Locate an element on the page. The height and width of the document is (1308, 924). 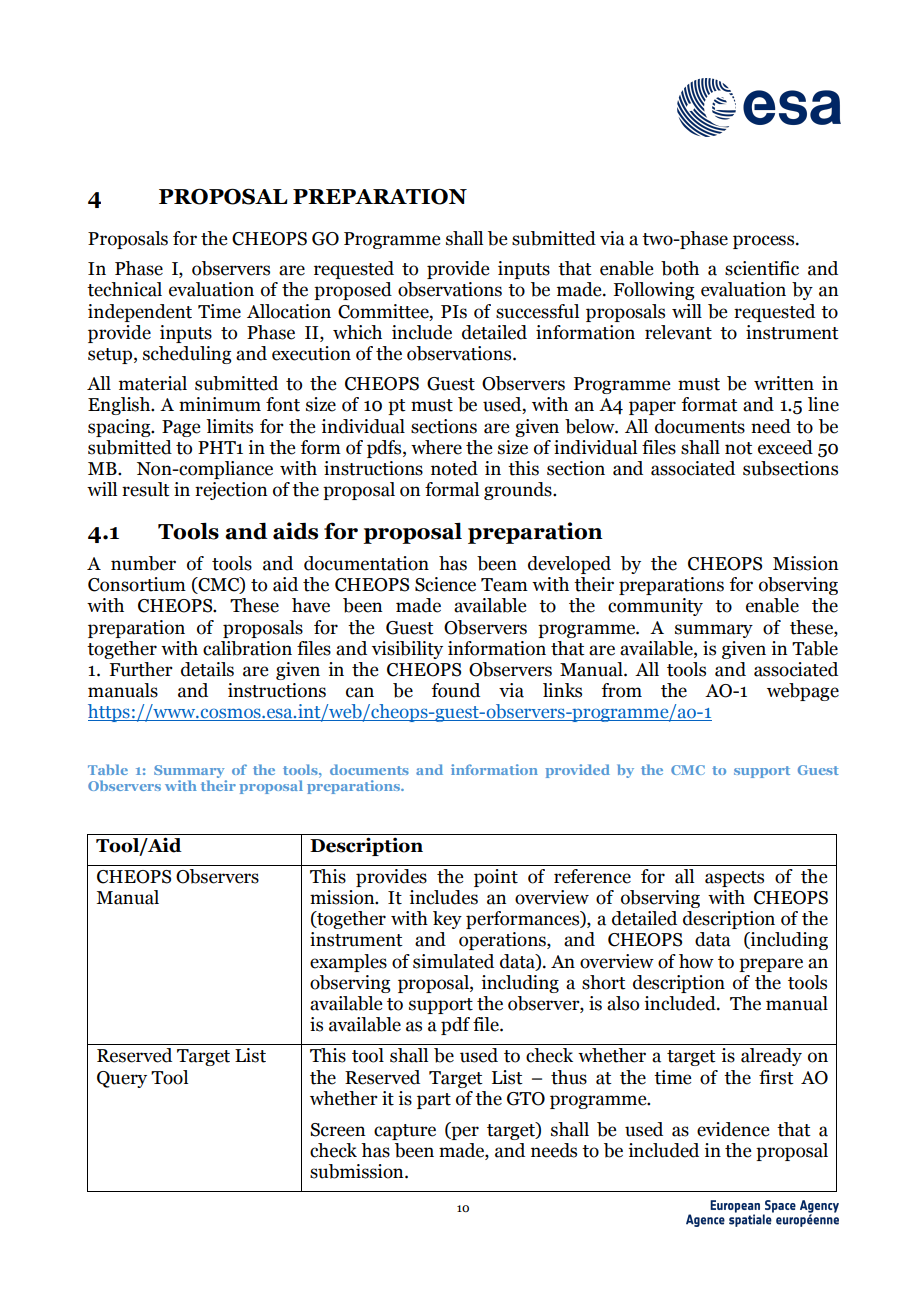
found is located at coordinates (456, 690).
